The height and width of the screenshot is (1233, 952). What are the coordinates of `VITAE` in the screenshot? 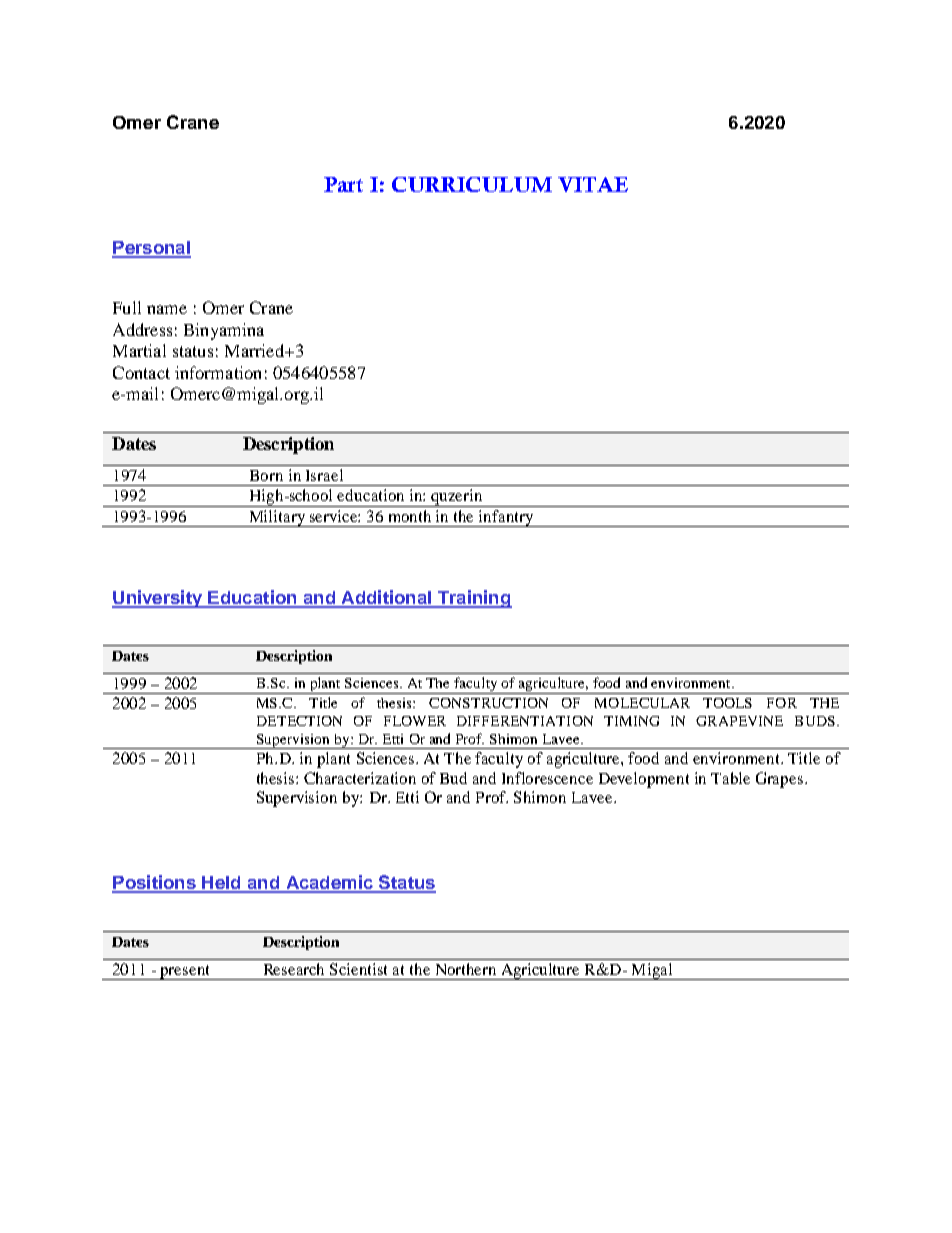 It's located at (593, 184).
